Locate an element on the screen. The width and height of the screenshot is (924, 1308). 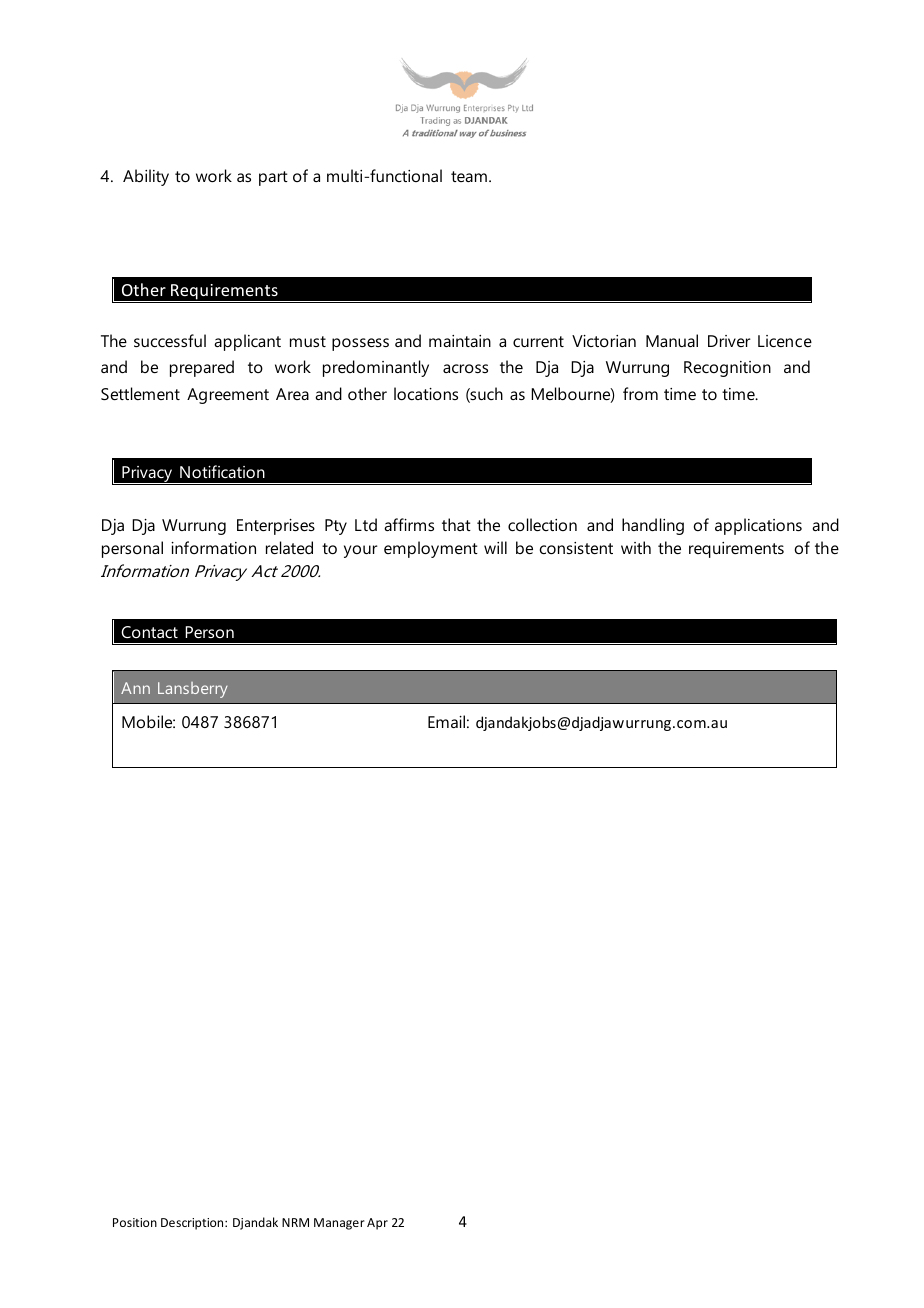
with is located at coordinates (636, 547).
